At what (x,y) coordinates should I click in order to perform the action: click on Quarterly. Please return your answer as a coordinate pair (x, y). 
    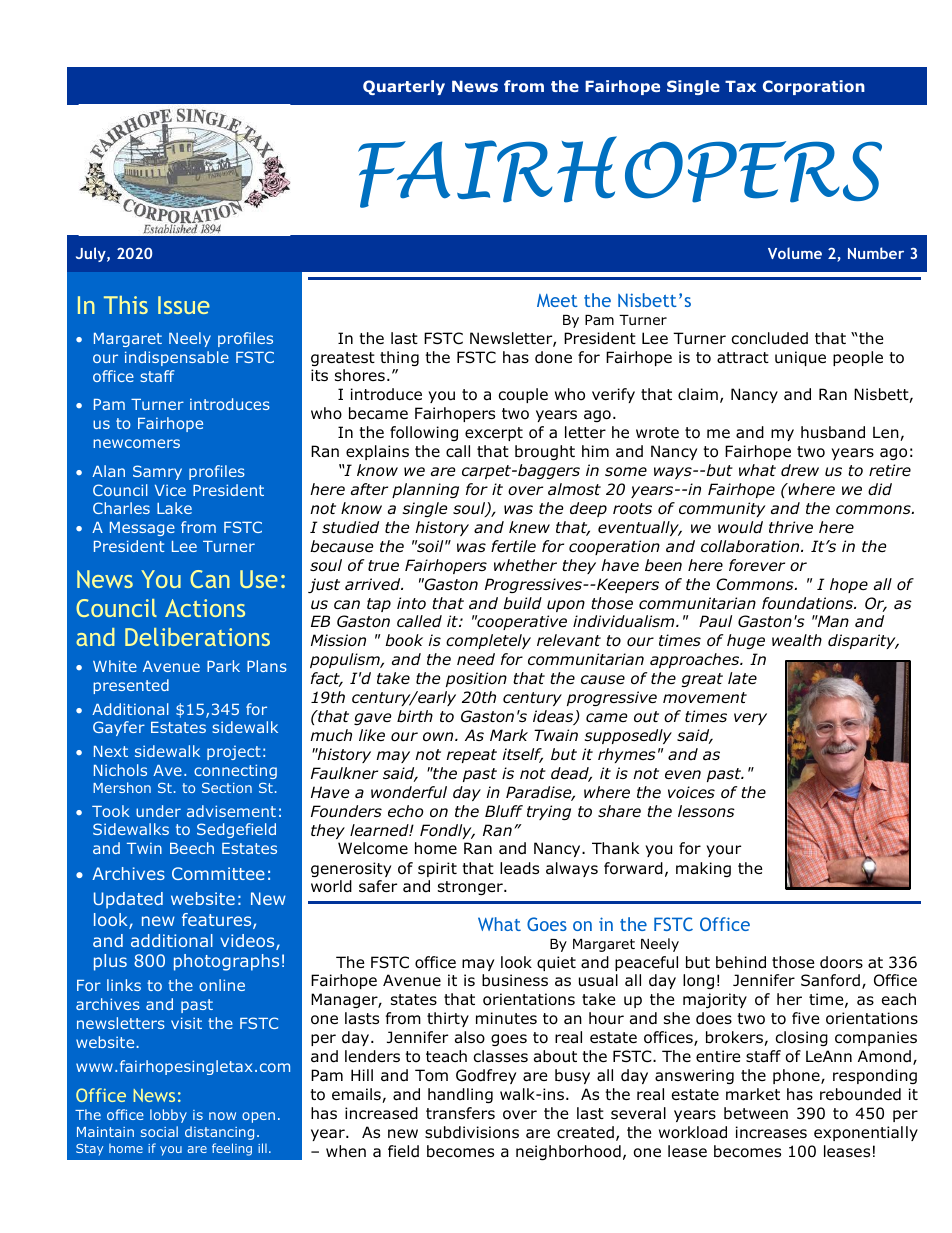
    Looking at the image, I should click on (404, 87).
